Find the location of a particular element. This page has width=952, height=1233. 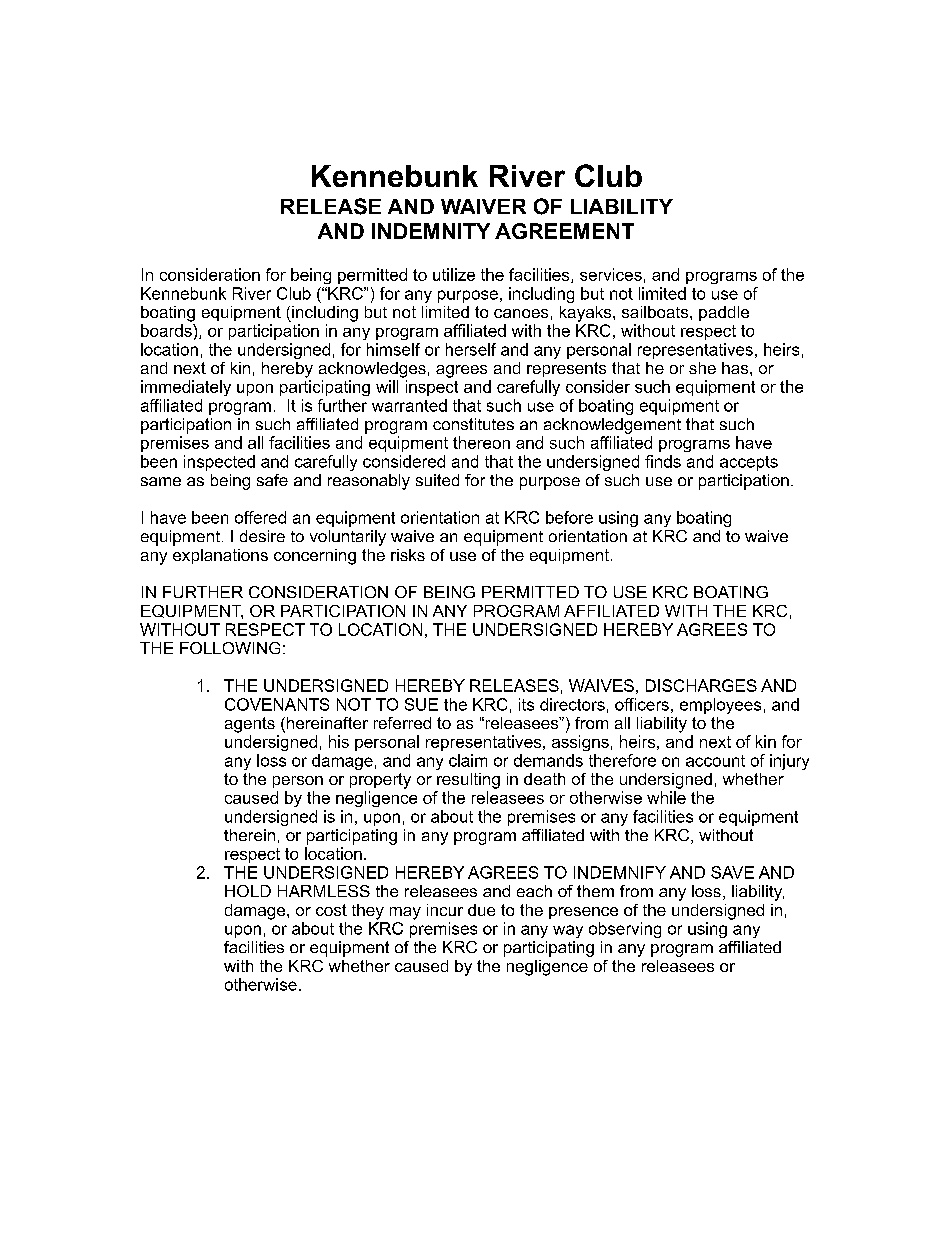

SAVE is located at coordinates (732, 872).
